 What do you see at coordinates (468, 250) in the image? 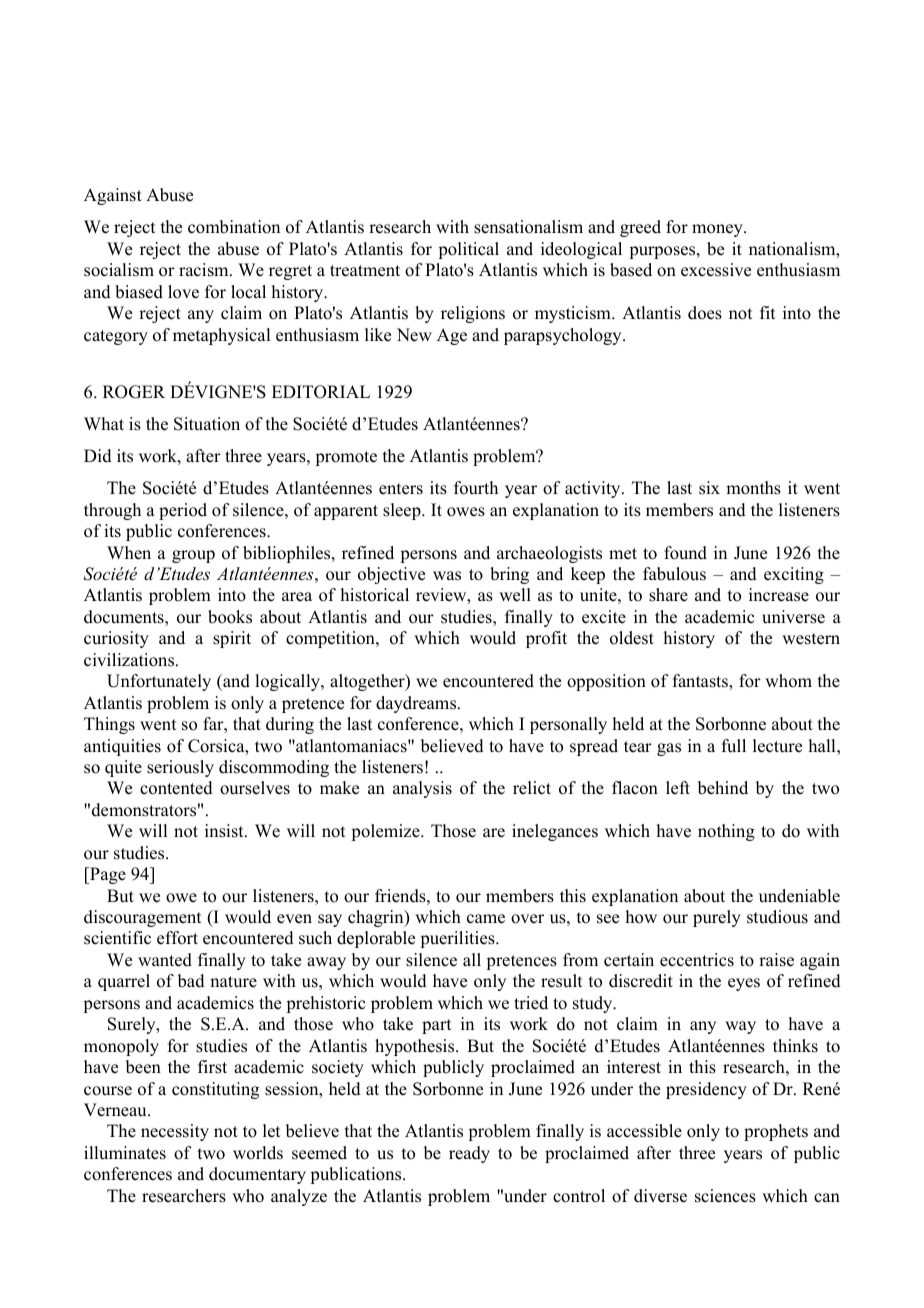
I see `political` at bounding box center [468, 250].
